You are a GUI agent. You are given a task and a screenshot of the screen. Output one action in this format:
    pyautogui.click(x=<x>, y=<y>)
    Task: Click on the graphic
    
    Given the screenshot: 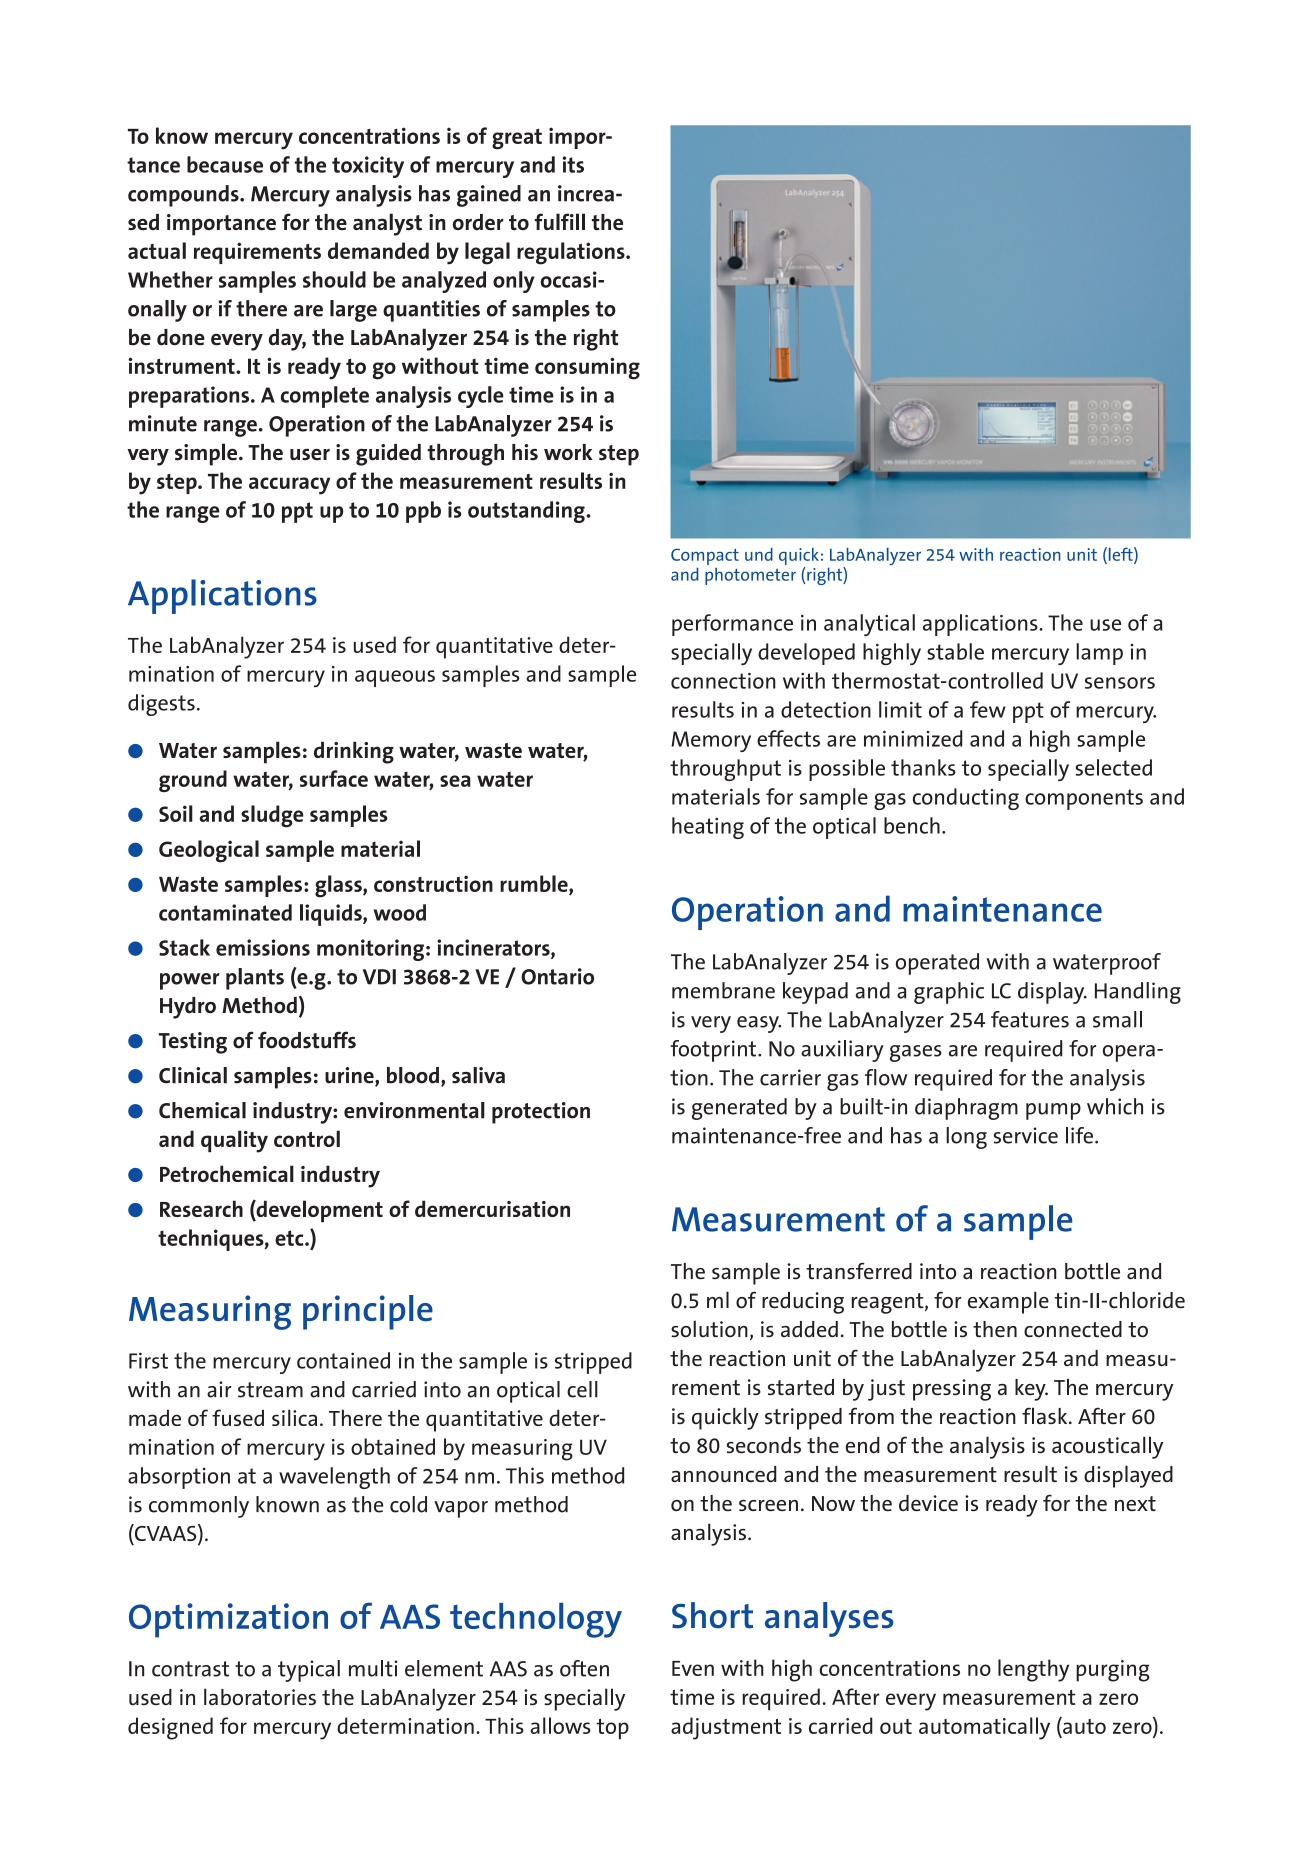 What is the action you would take?
    pyautogui.click(x=949, y=993)
